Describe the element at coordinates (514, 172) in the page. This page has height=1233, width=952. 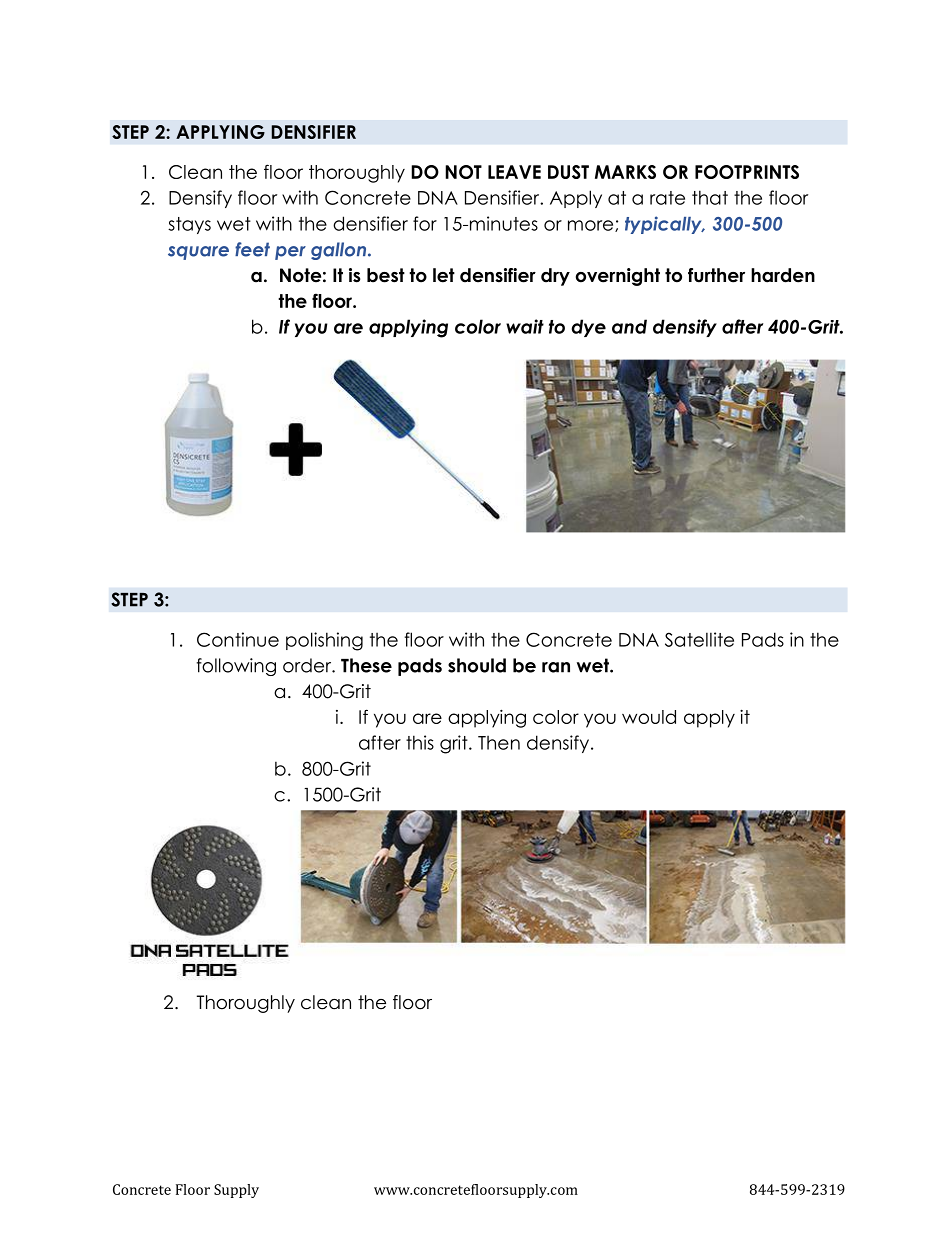
I see `LEAVE` at that location.
